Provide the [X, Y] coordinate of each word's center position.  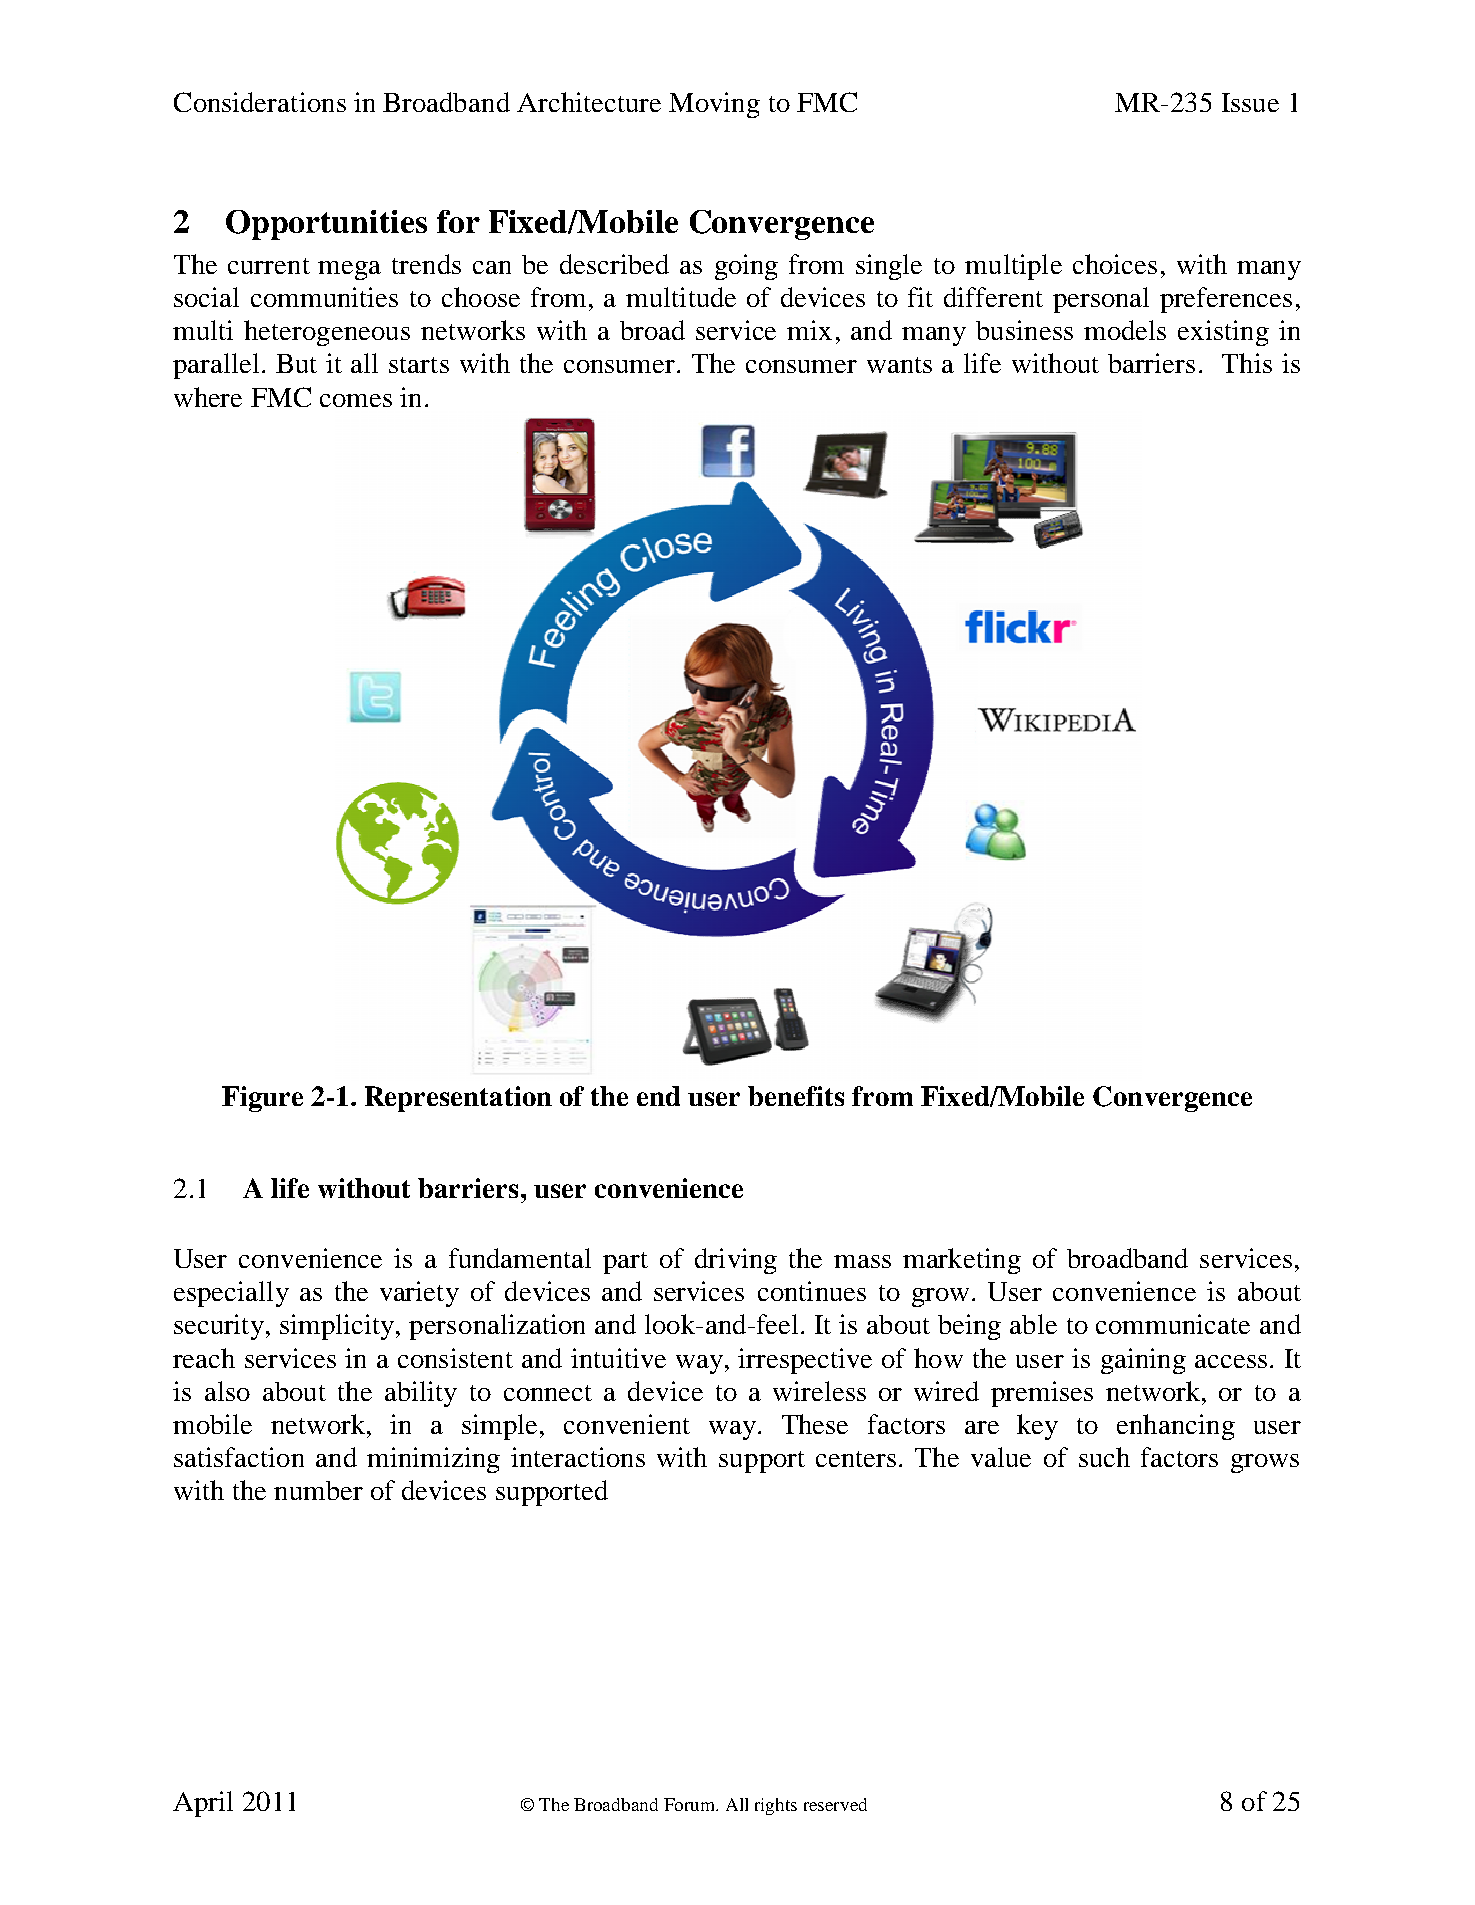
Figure [262, 1099]
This [1247, 363]
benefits [796, 1096]
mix [809, 330]
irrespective [805, 1361]
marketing [962, 1261]
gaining [1143, 1361]
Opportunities [326, 225]
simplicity [338, 1327]
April [203, 1804]
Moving [714, 105]
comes [356, 400]
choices [1115, 264]
